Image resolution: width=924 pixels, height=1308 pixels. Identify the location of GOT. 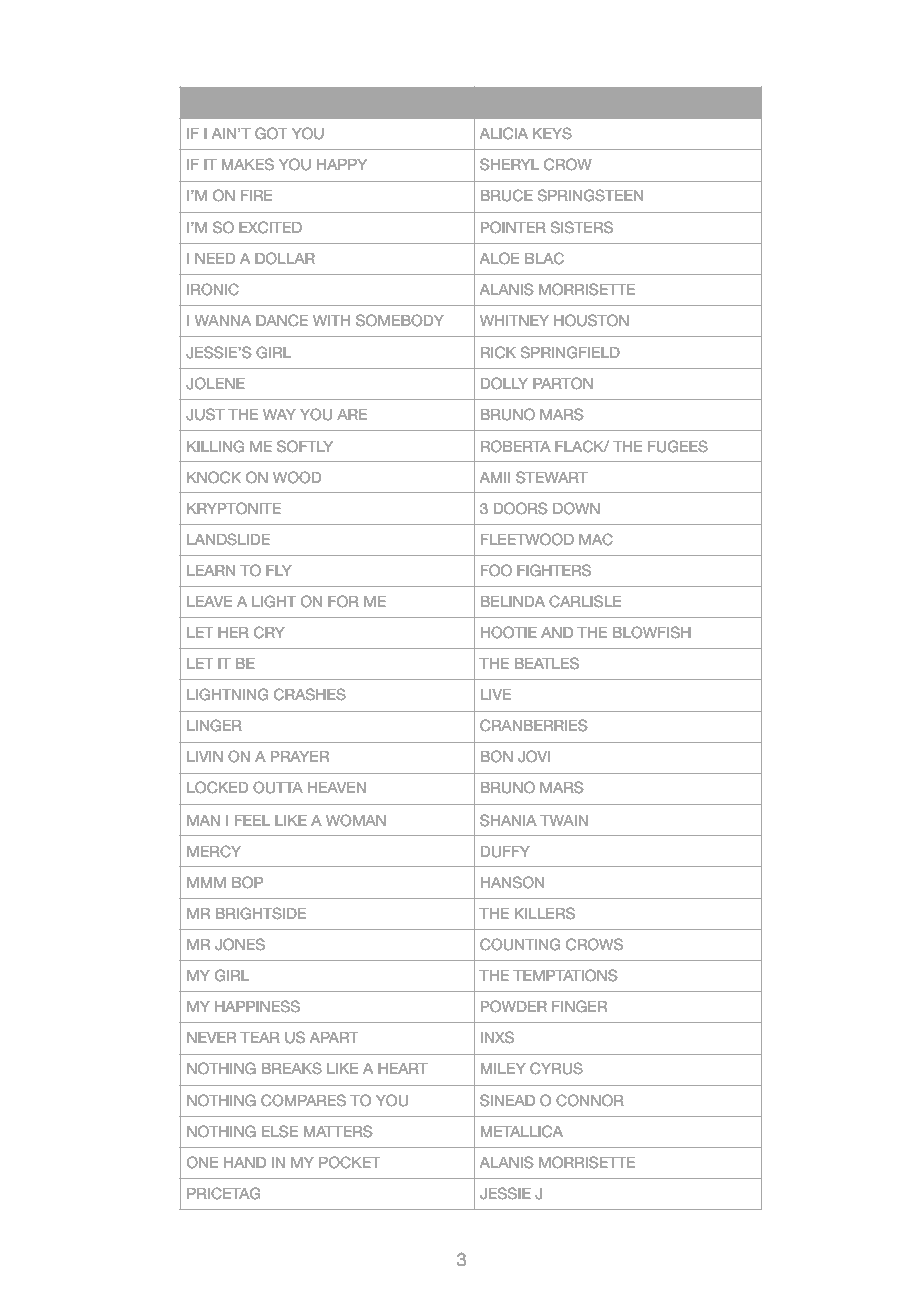
(271, 133).
